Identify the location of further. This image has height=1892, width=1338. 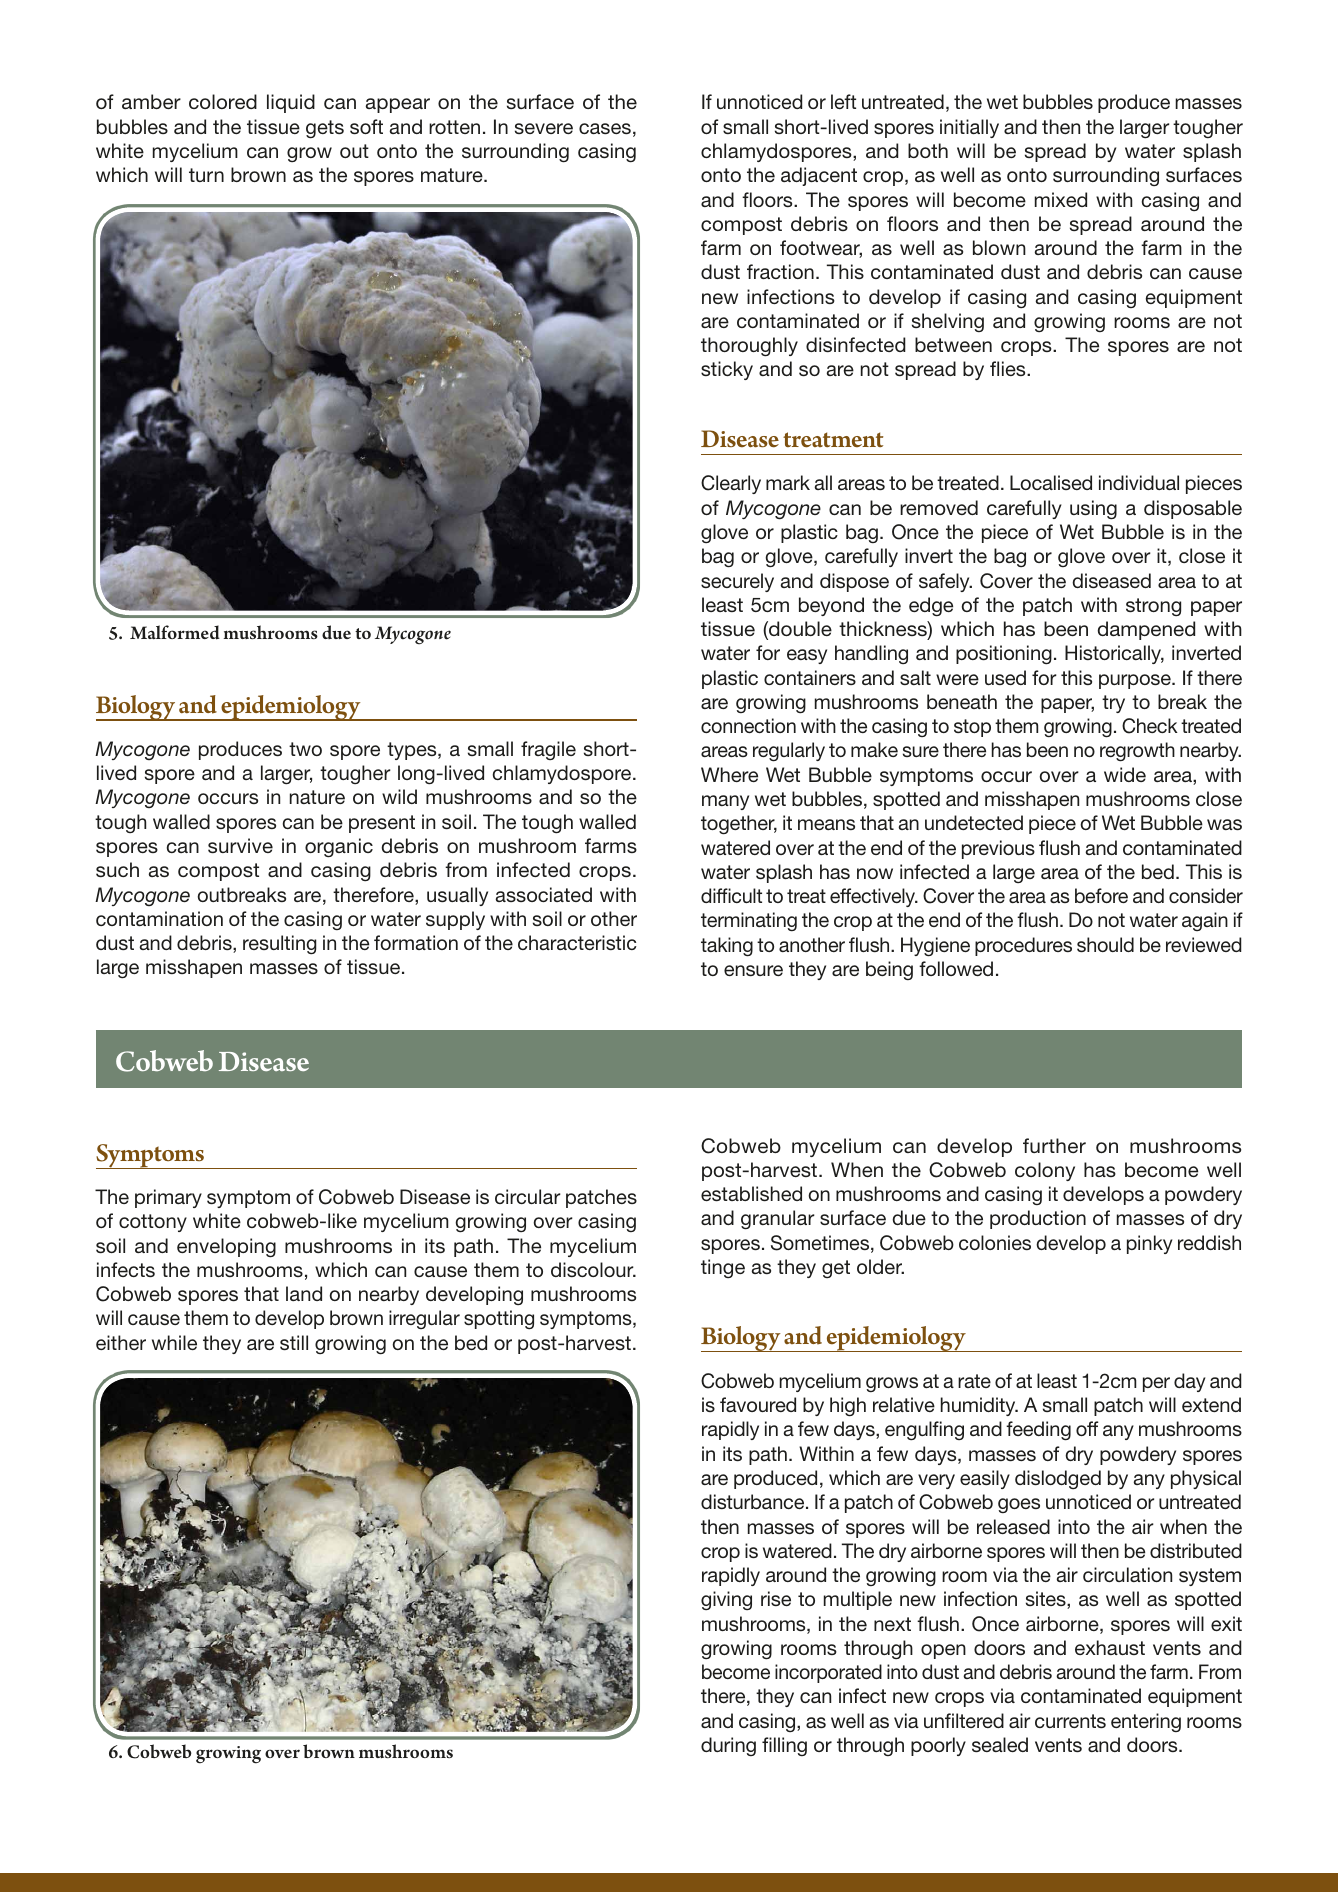
(1054, 1145).
